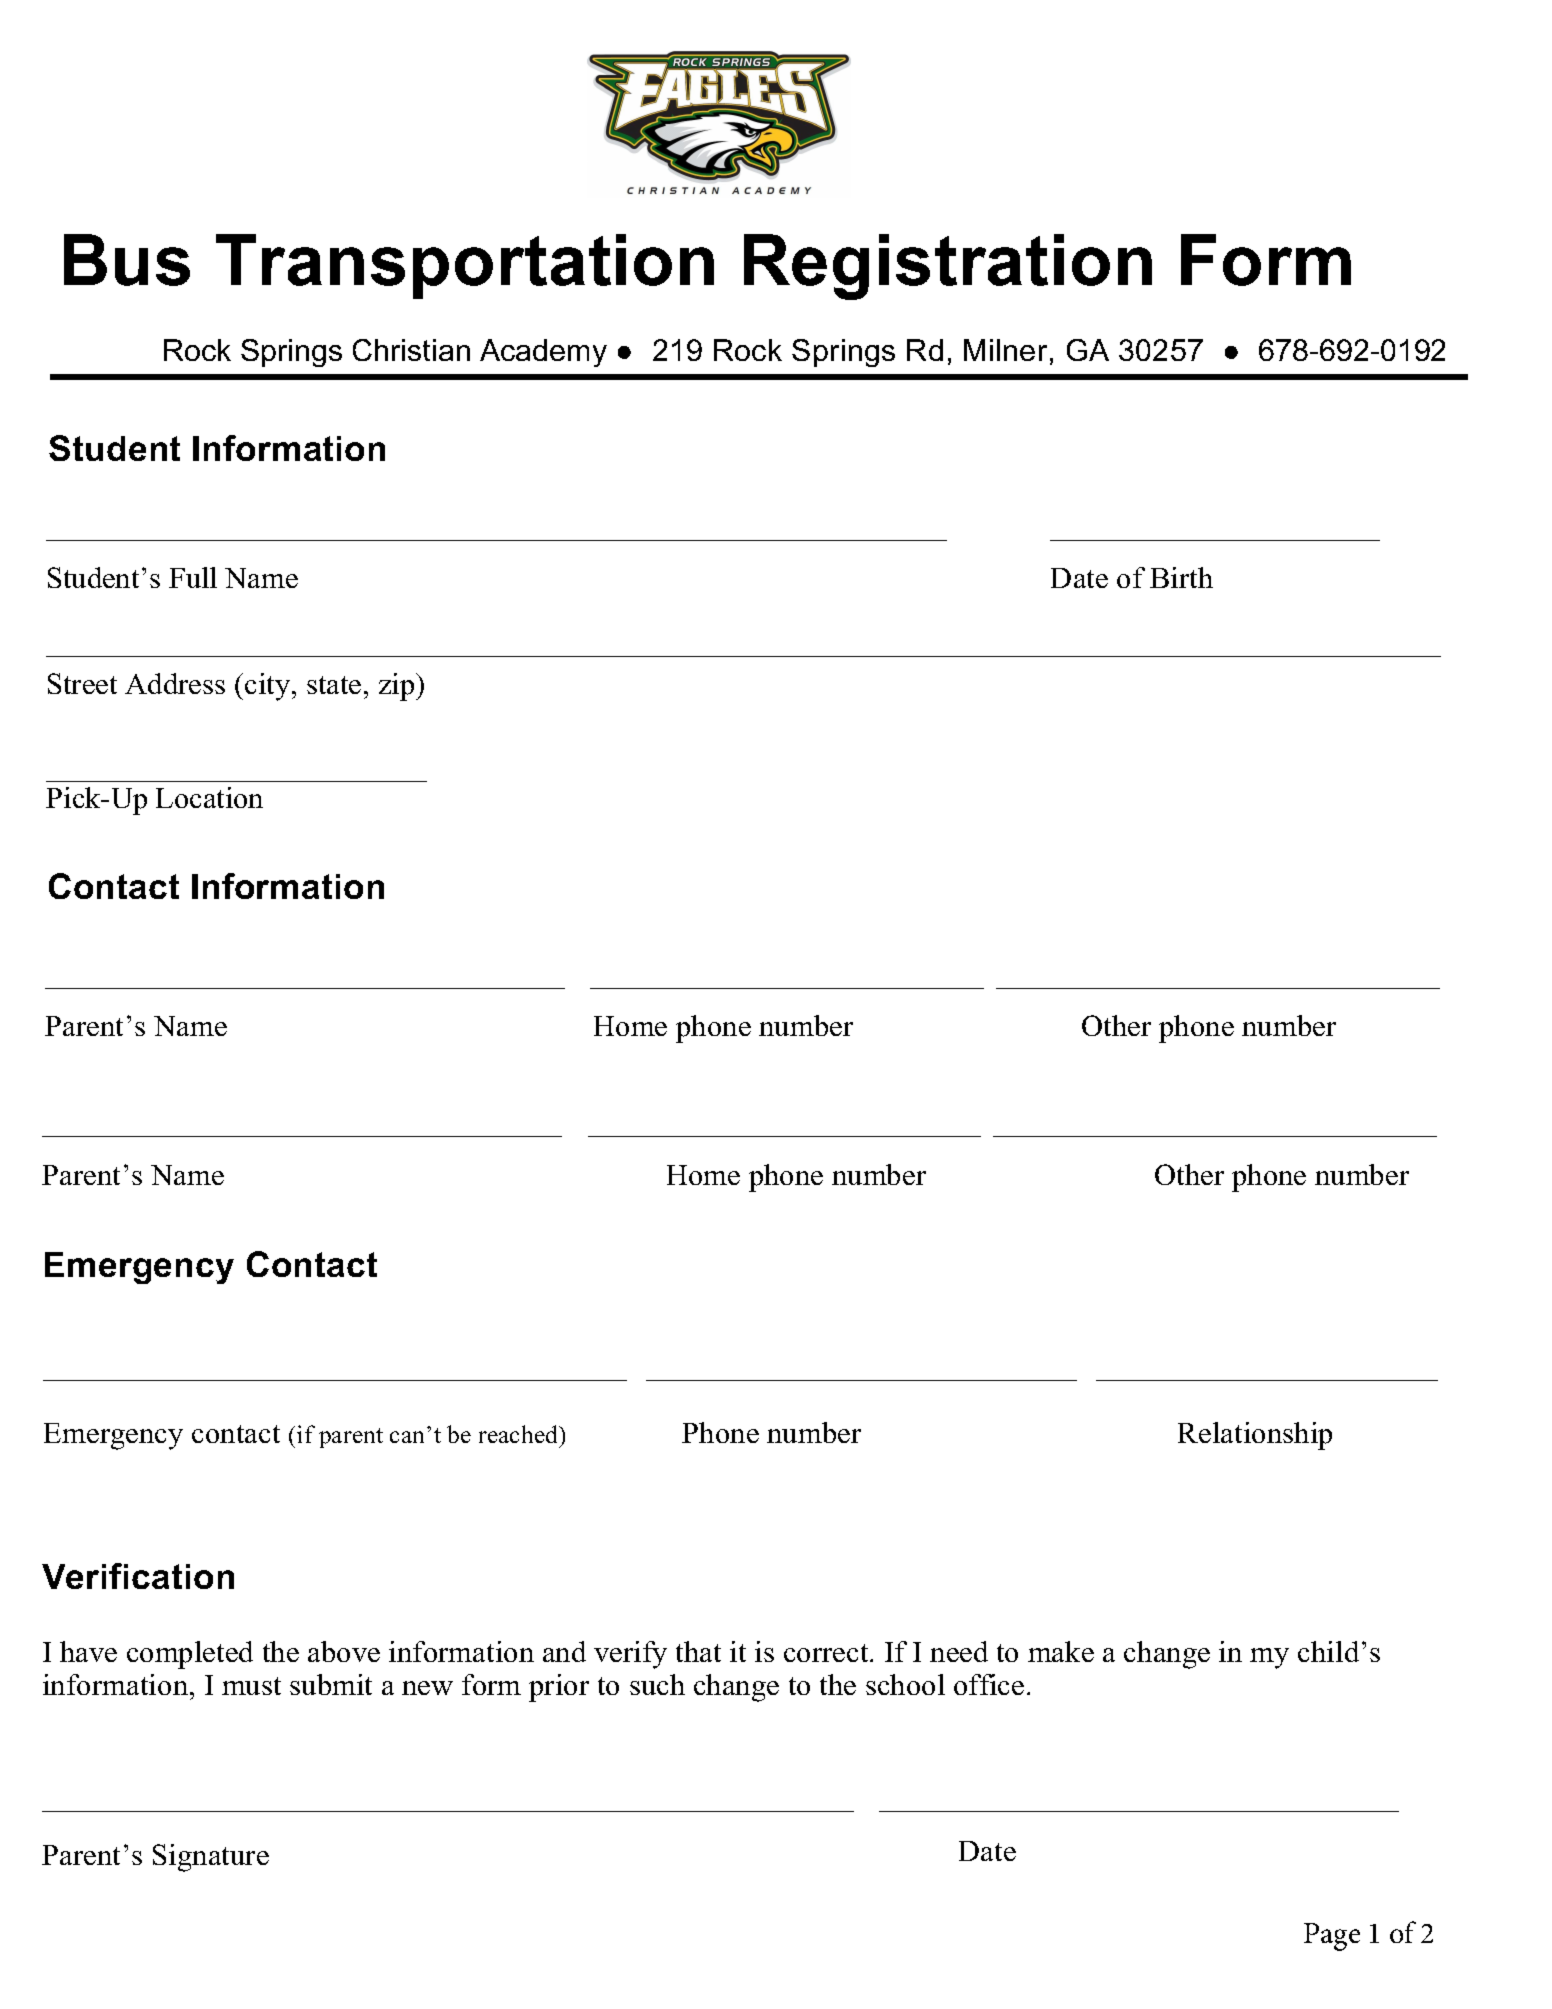 The image size is (1552, 2009). I want to click on that, so click(698, 1651).
